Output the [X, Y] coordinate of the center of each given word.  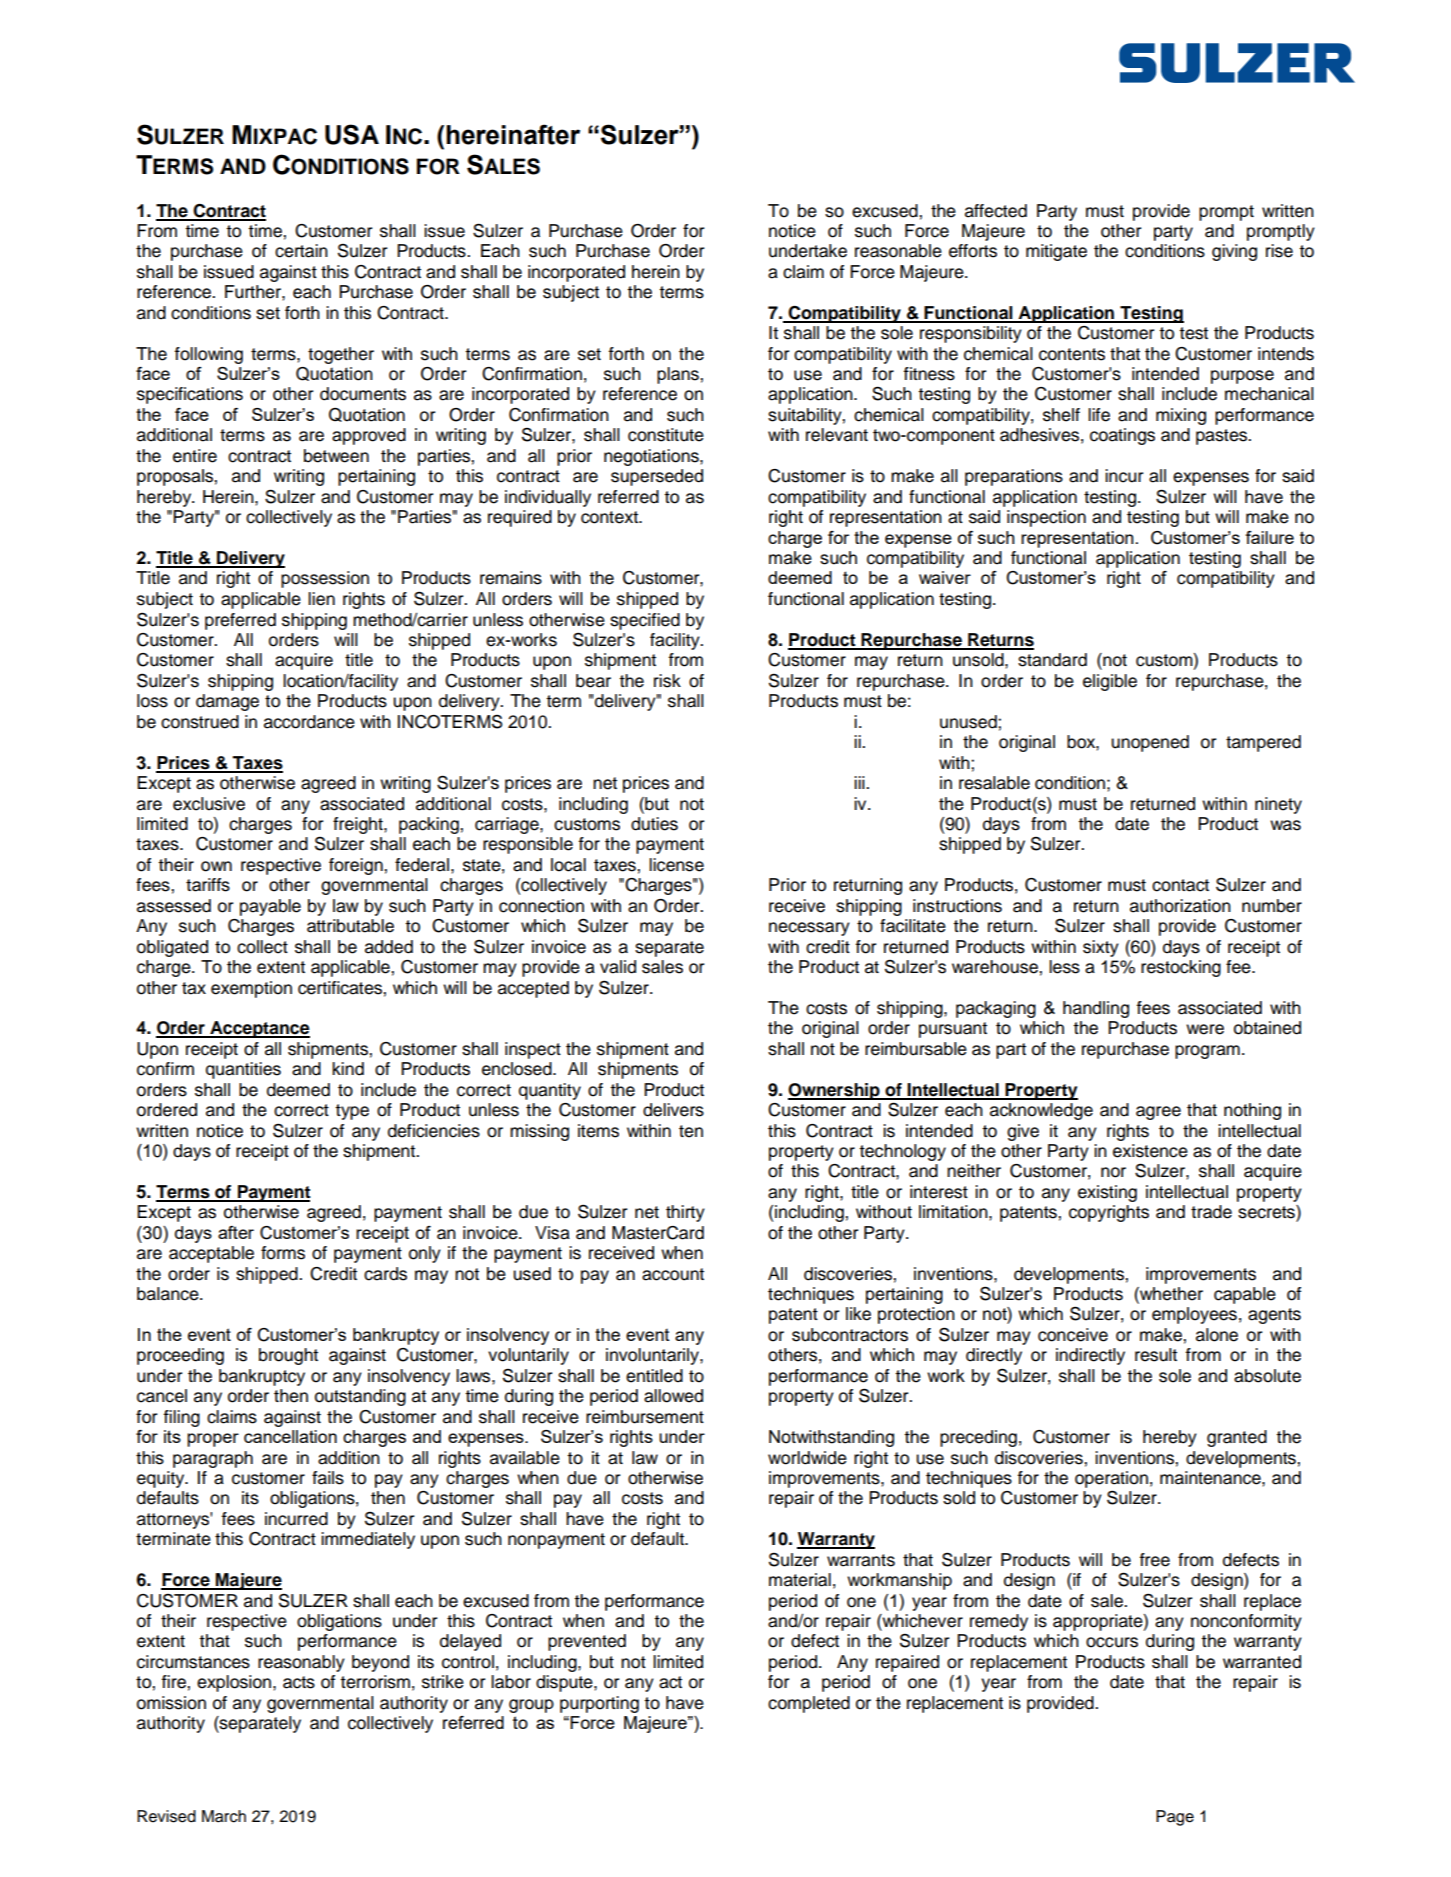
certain [301, 251]
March [224, 1816]
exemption [251, 989]
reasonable [898, 251]
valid [618, 967]
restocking [1181, 968]
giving [1234, 252]
